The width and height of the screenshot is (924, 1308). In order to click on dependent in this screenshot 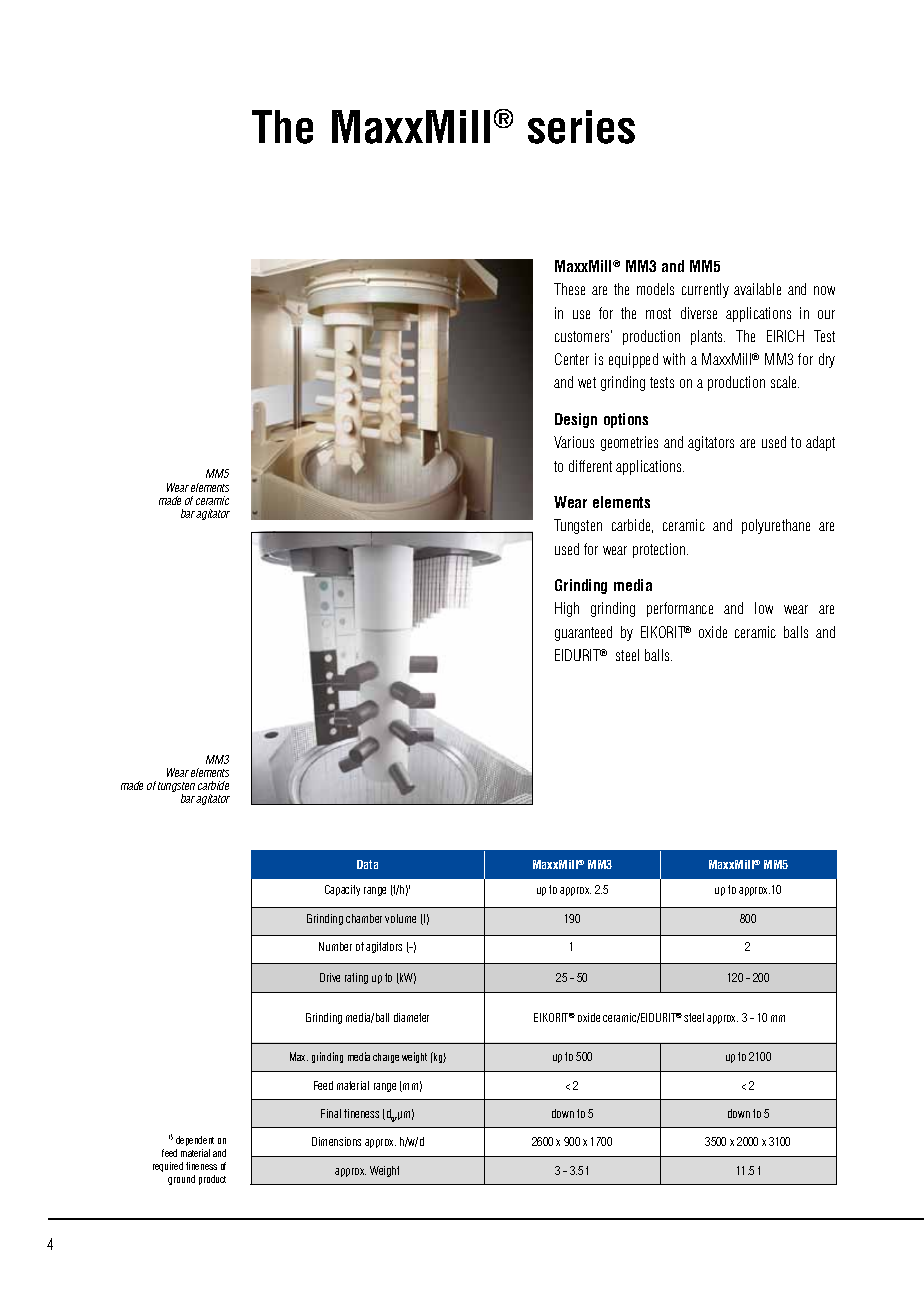, I will do `click(195, 1141)`.
